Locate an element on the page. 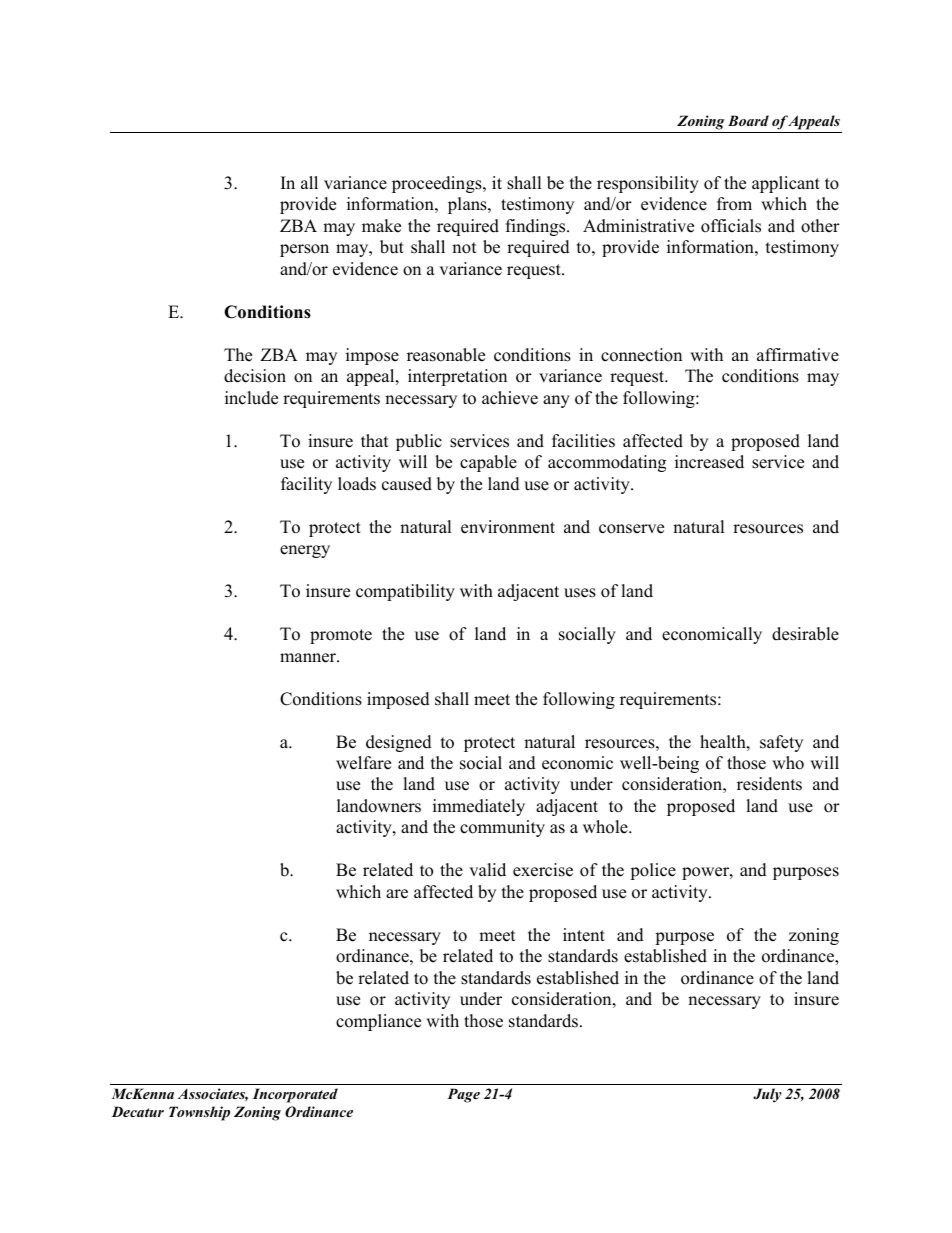  residents is located at coordinates (769, 784).
